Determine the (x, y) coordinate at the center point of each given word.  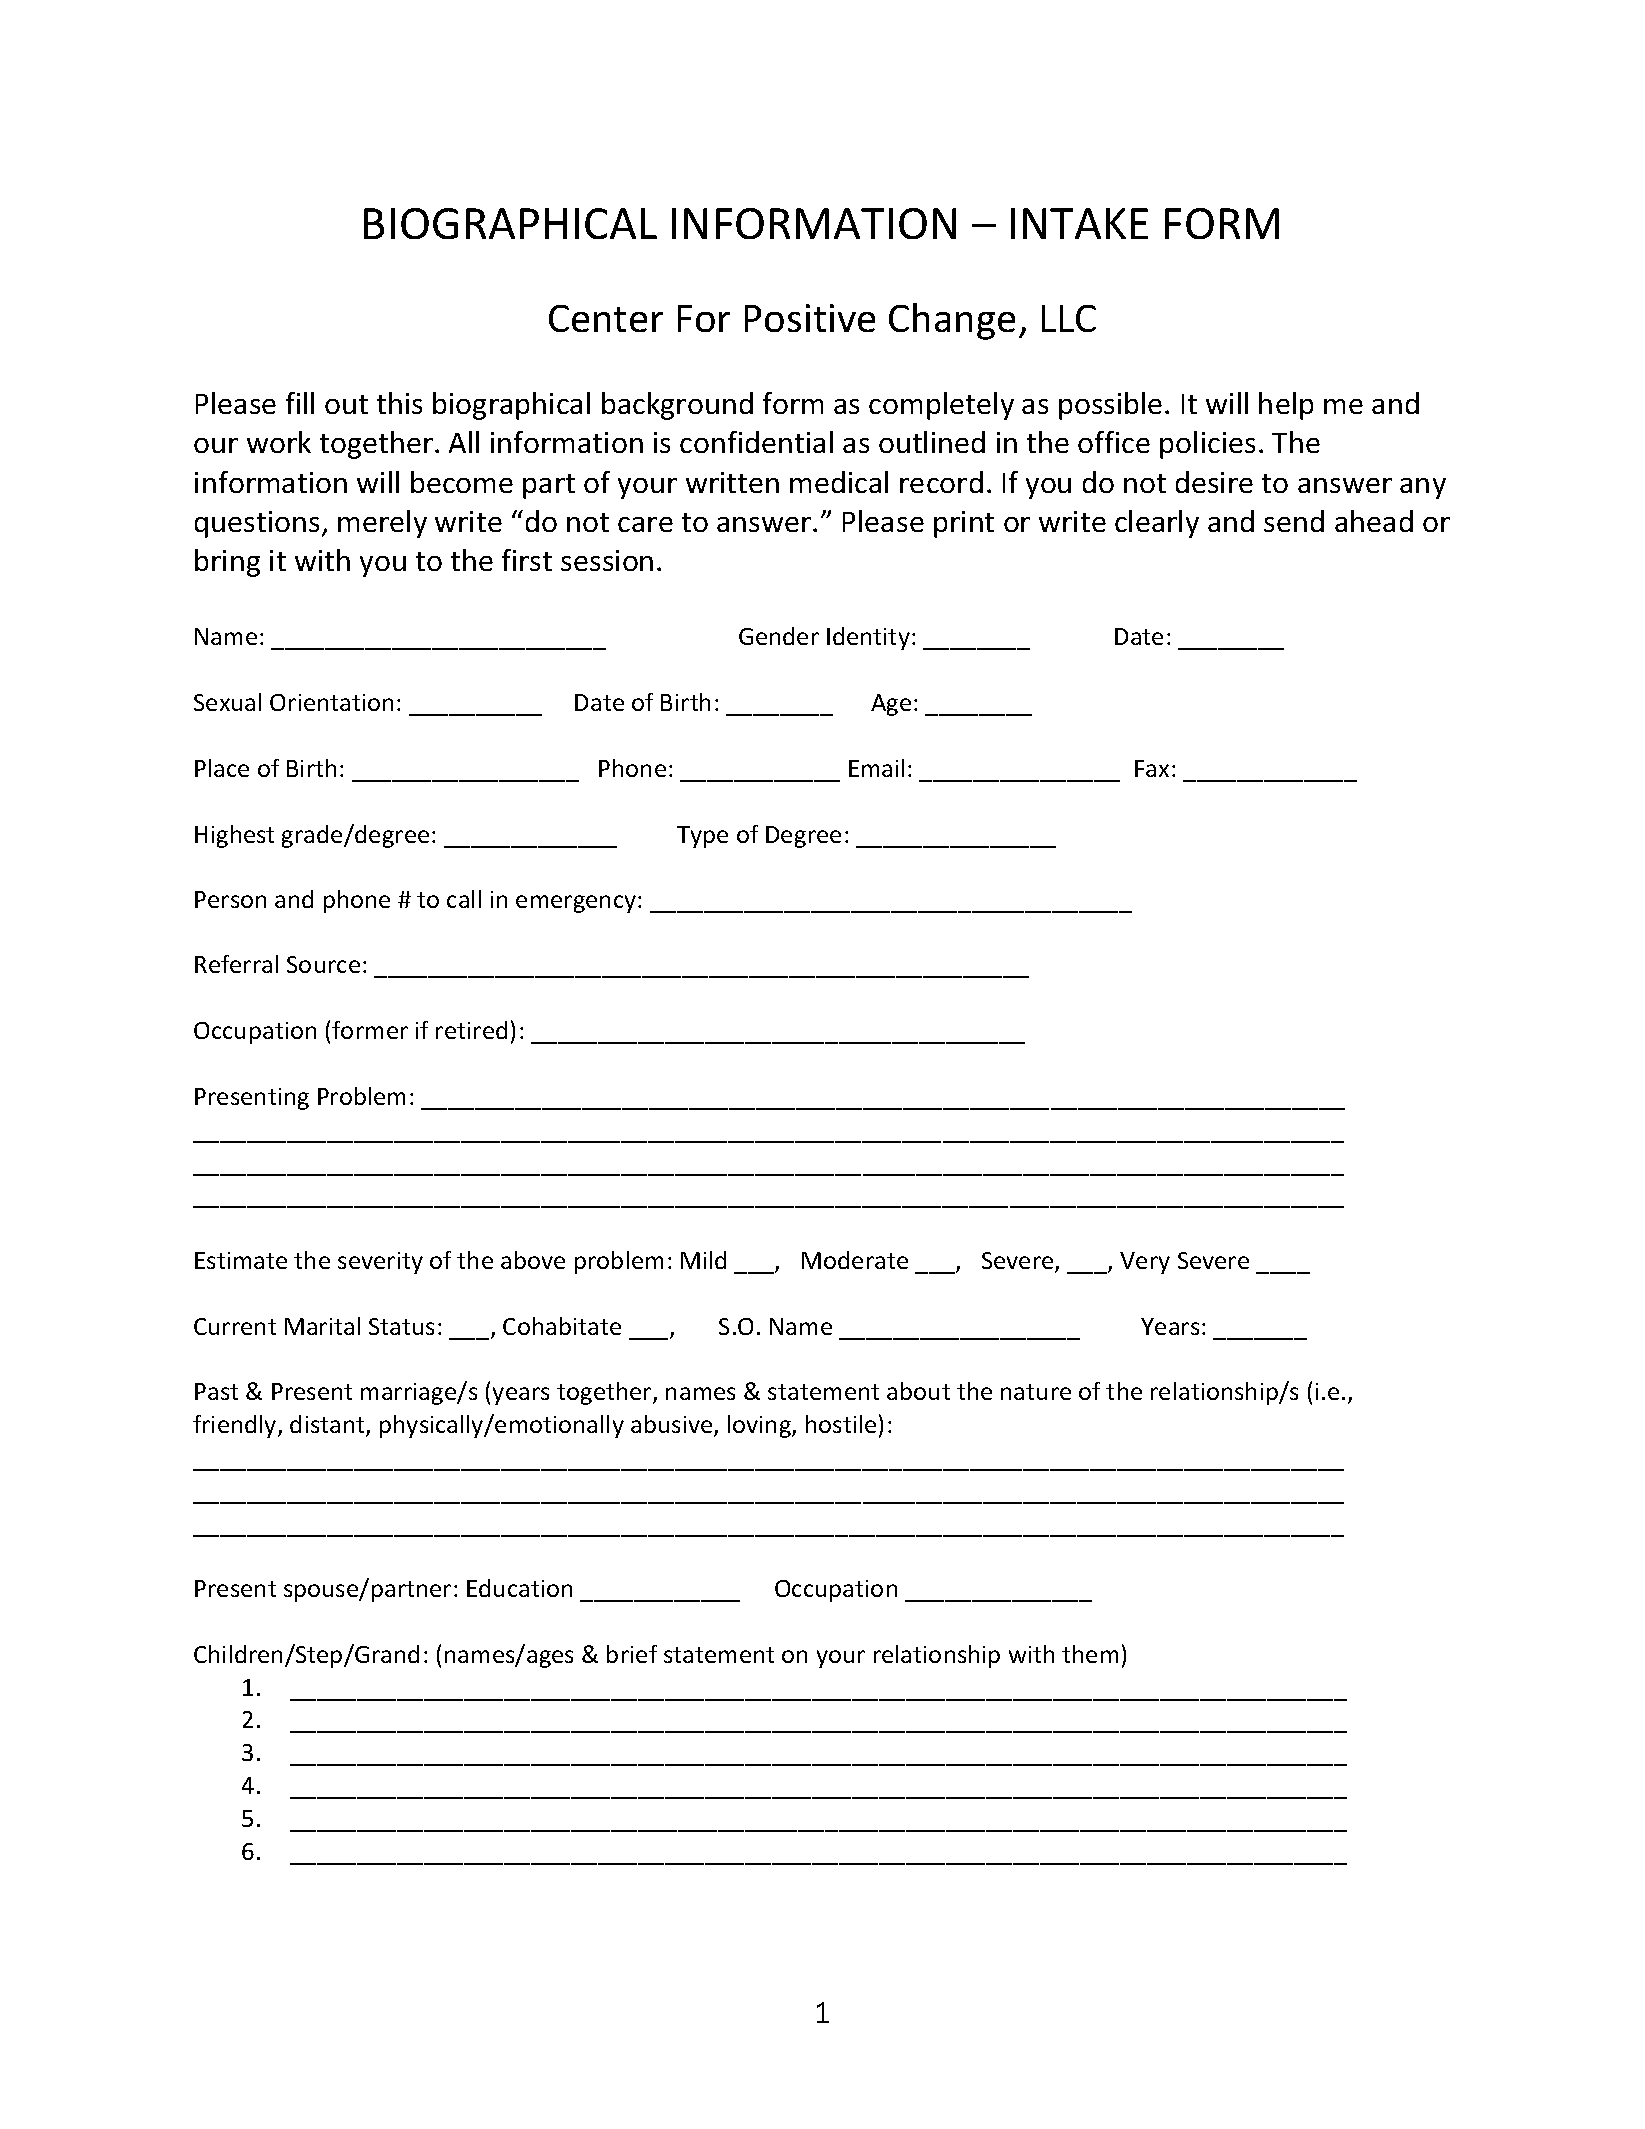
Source (323, 964)
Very (1145, 1263)
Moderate (855, 1260)
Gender (779, 636)
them (1090, 1654)
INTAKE (1079, 223)
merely (382, 524)
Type (702, 837)
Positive (810, 318)
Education (519, 1588)
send (1294, 521)
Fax (1152, 768)
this (399, 403)
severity (380, 1263)
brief (632, 1654)
